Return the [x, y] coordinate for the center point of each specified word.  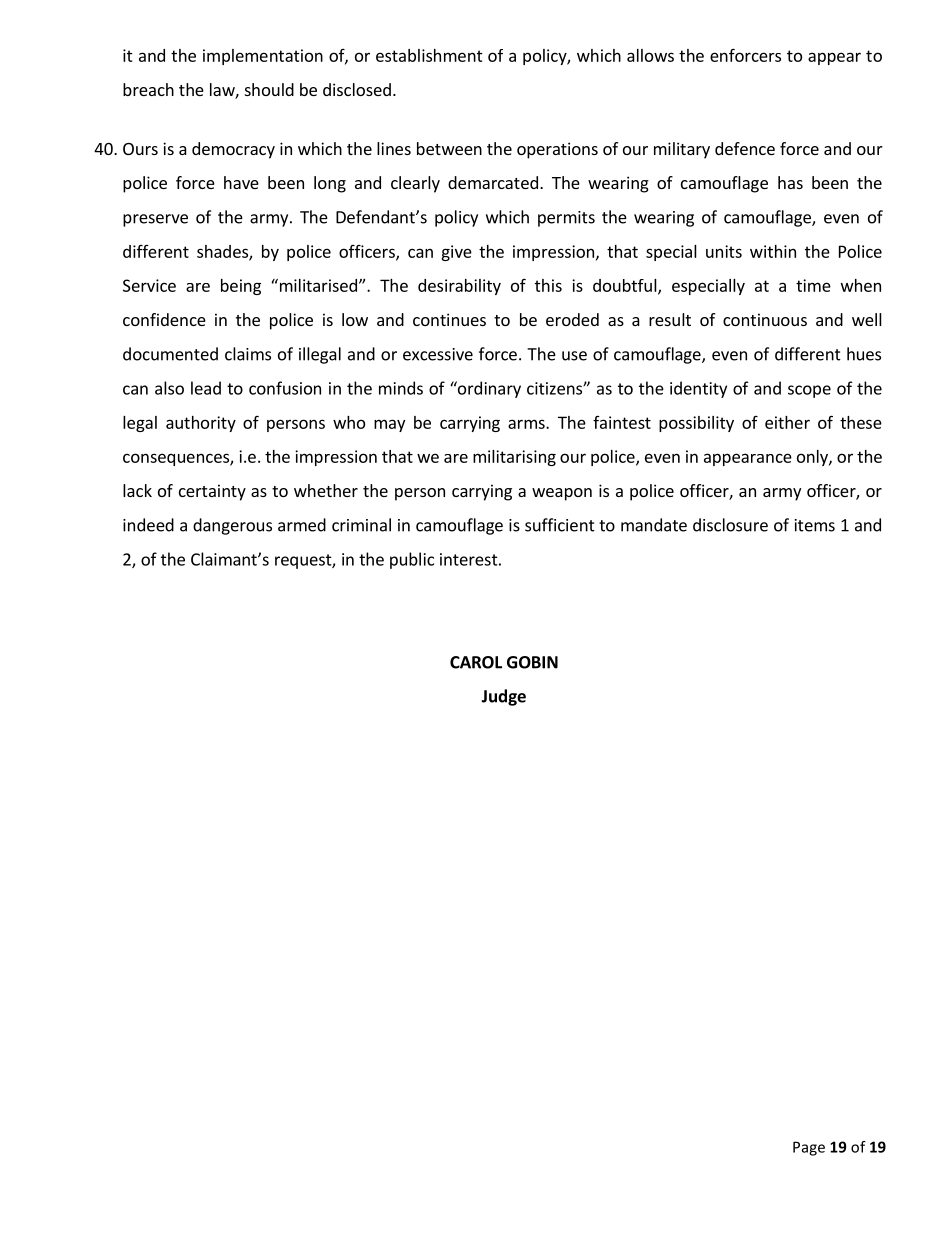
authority [201, 424]
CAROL [476, 662]
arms [527, 424]
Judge [504, 697]
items [815, 525]
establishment [429, 55]
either [787, 422]
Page [809, 1148]
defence [745, 148]
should [269, 89]
